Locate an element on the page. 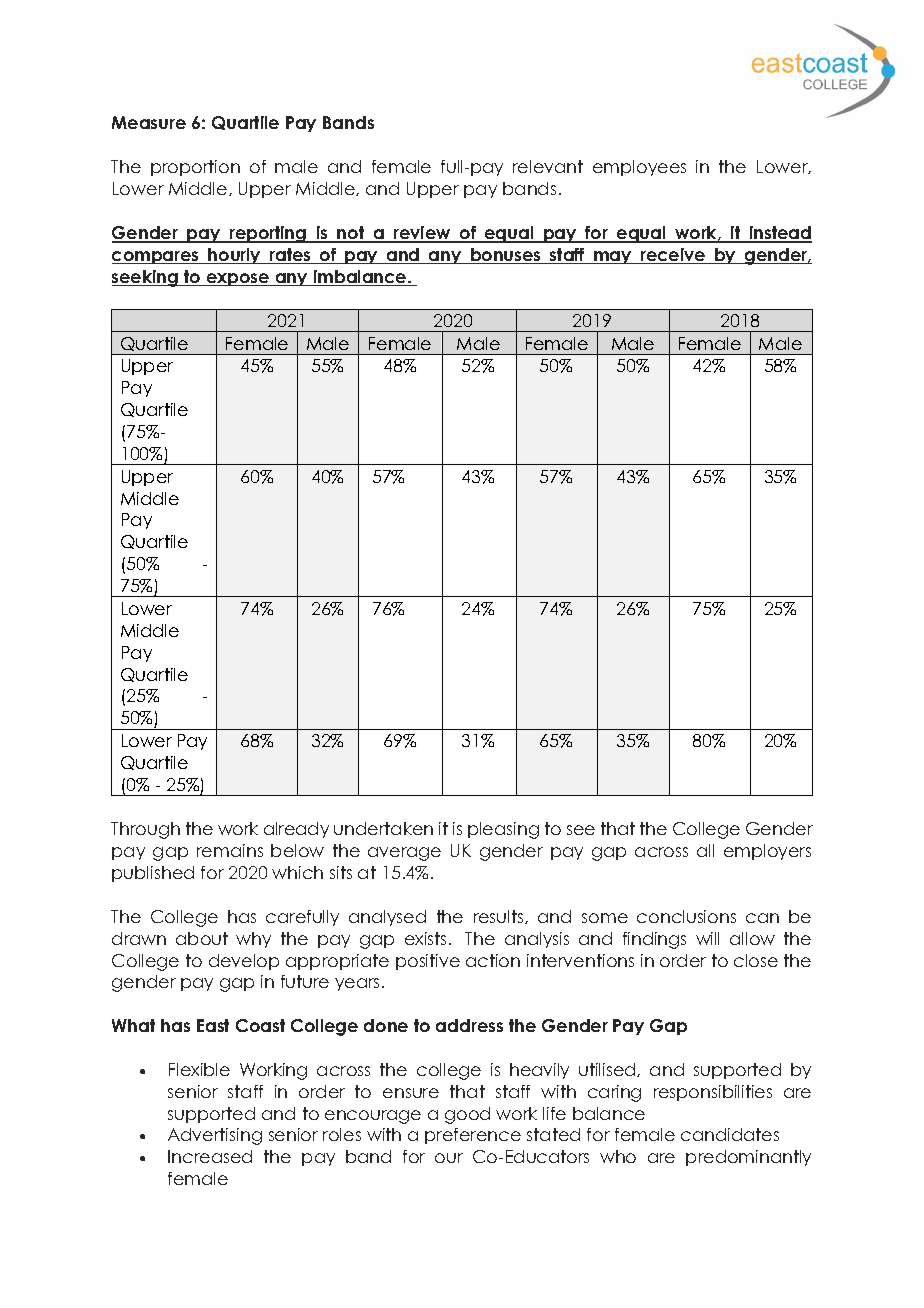  employees is located at coordinates (639, 168).
